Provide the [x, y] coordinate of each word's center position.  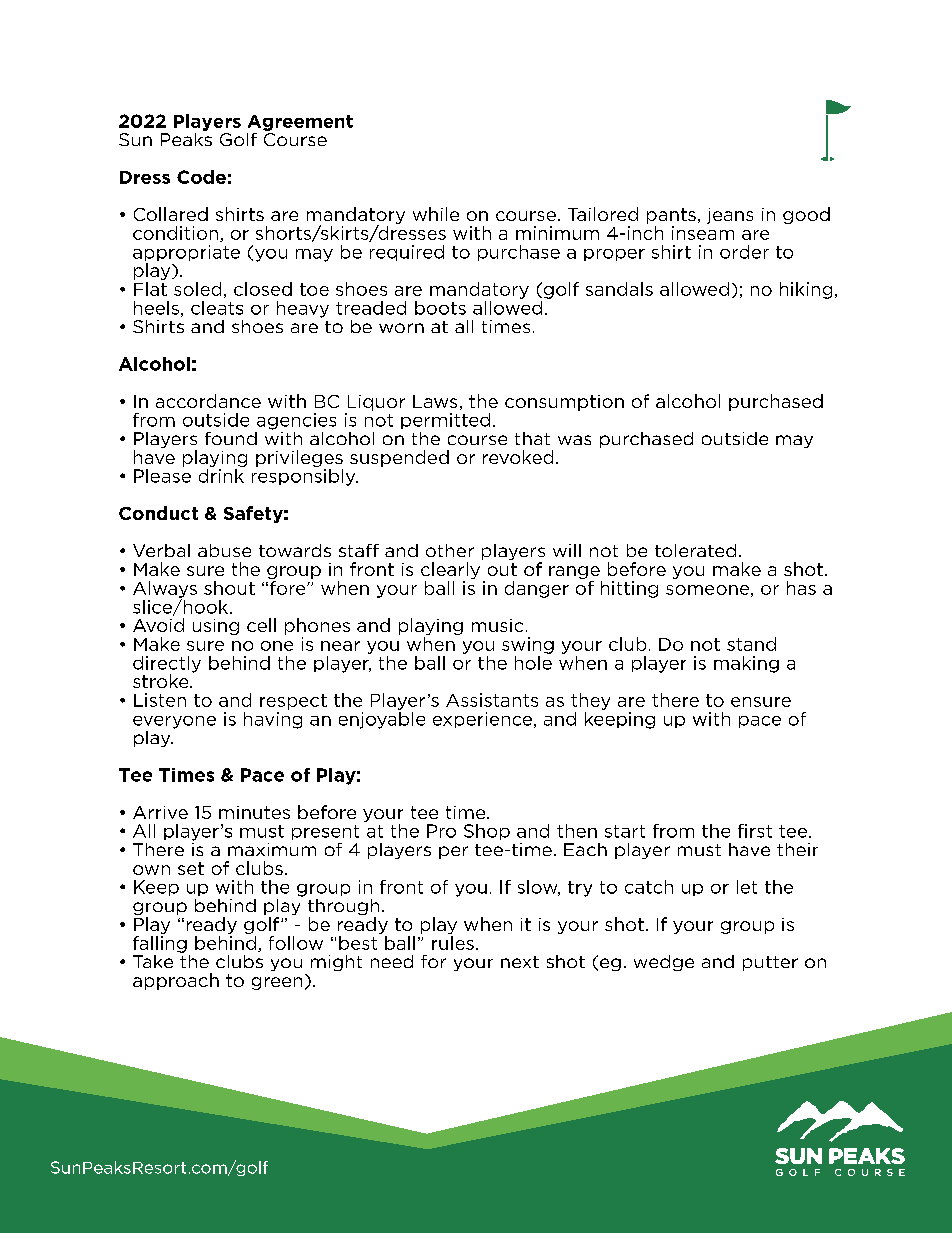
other [450, 550]
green [277, 983]
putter [770, 963]
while [436, 214]
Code [201, 177]
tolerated [695, 550]
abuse [224, 550]
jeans [730, 216]
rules [453, 943]
